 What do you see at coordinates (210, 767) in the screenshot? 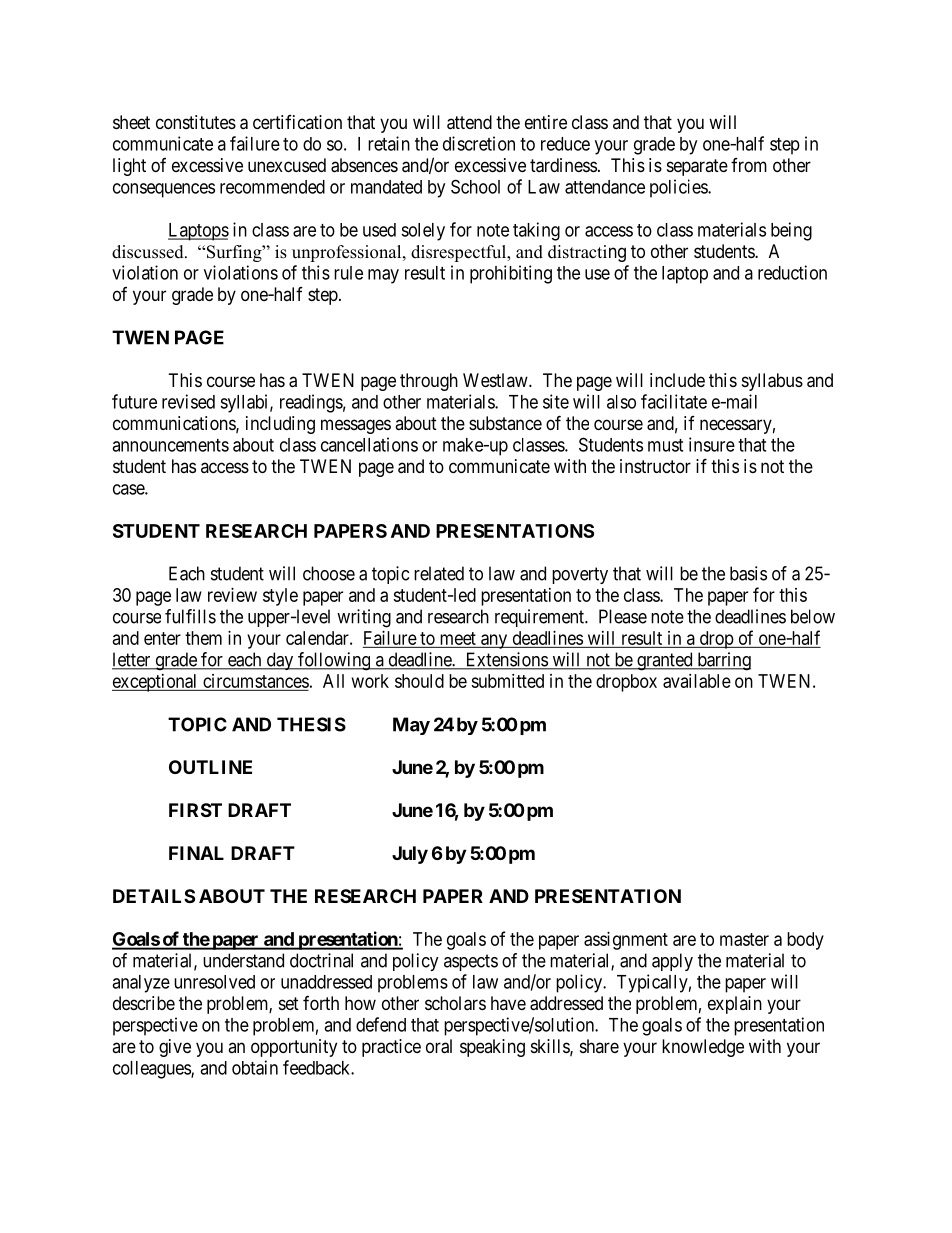
I see `OUTLINE` at bounding box center [210, 767].
